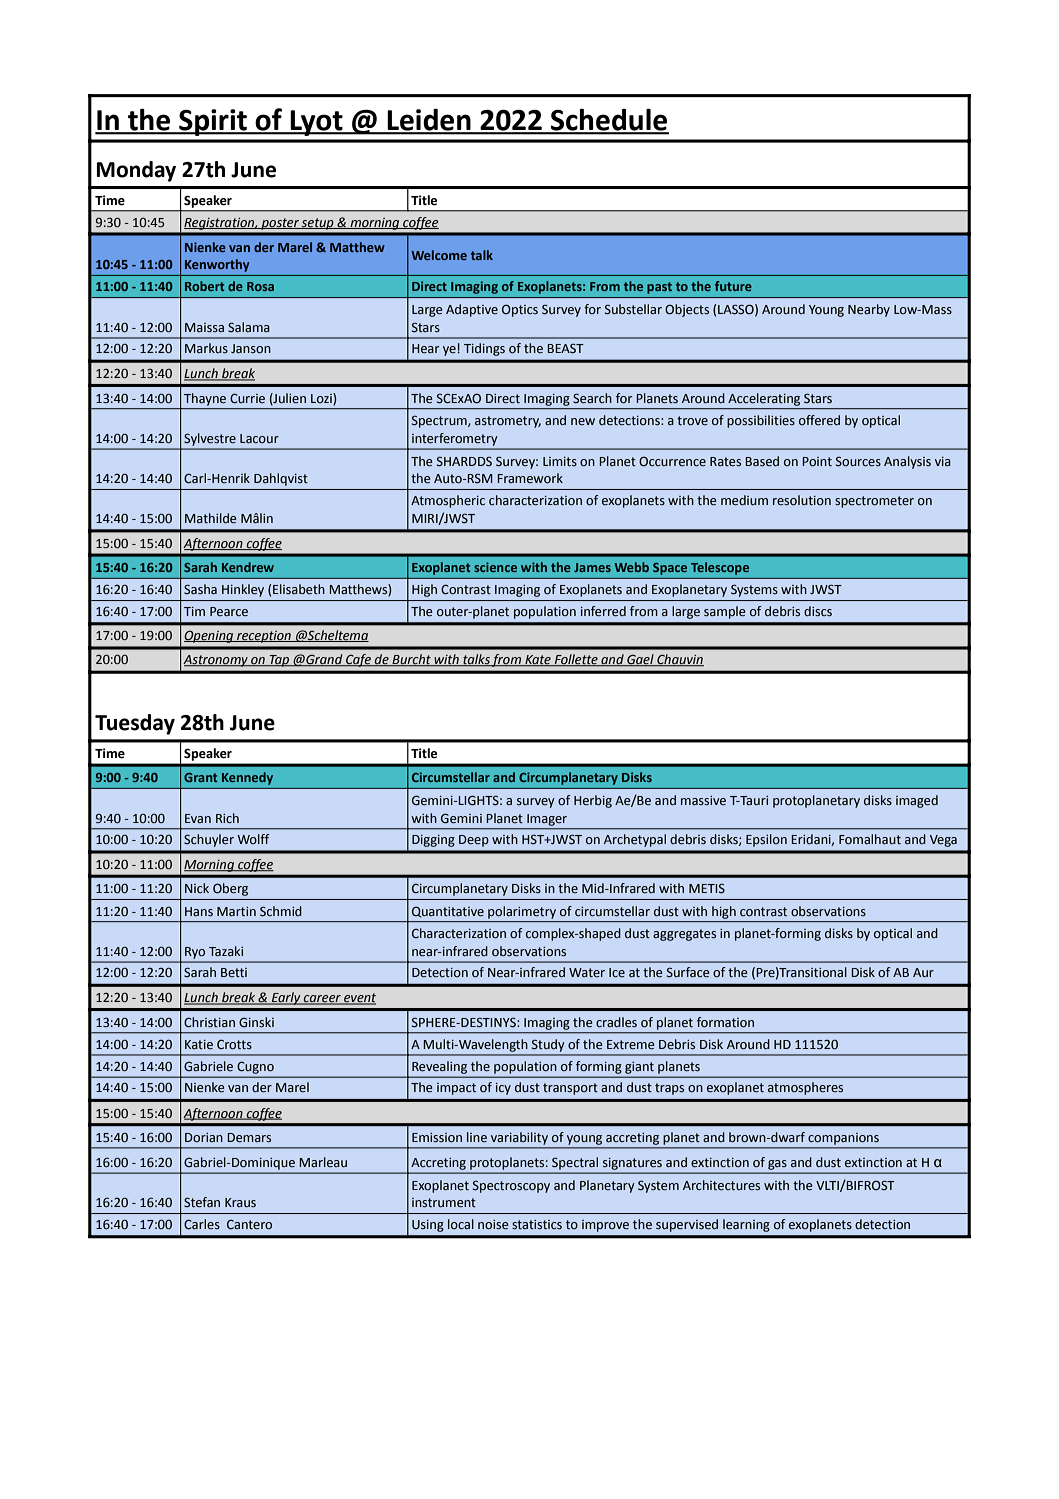 Image resolution: width=1059 pixels, height=1499 pixels. Describe the element at coordinates (874, 502) in the document. I see `spectrometer` at that location.
